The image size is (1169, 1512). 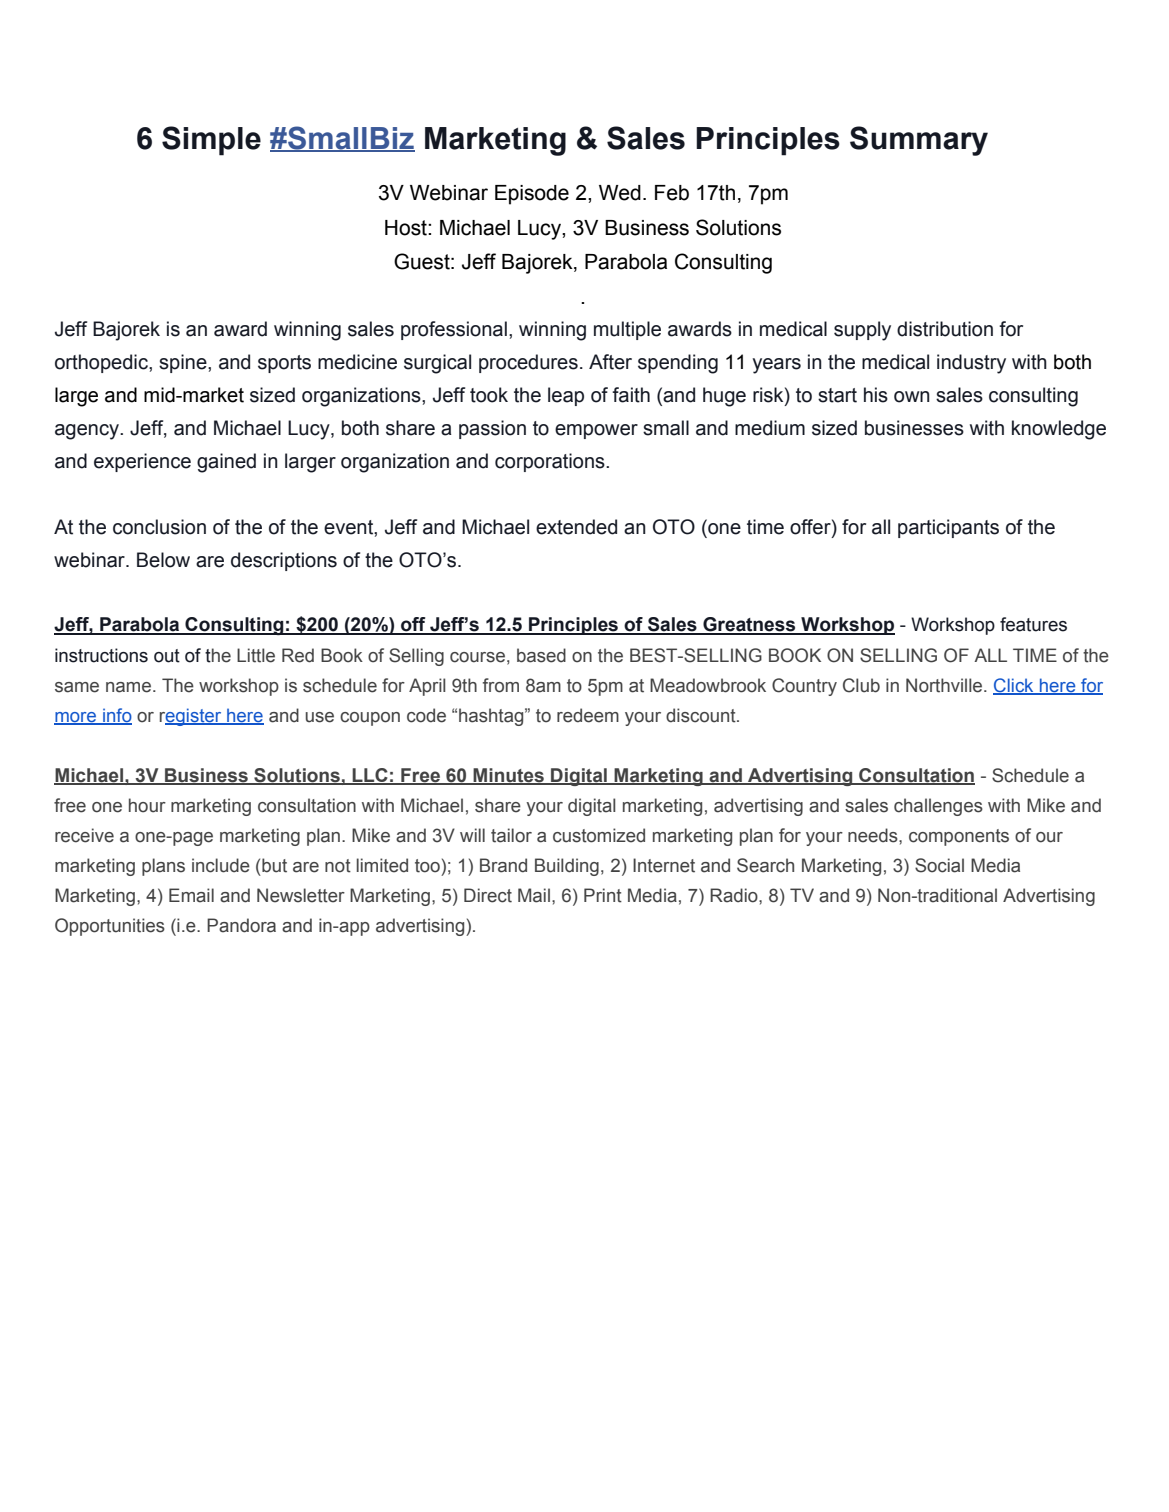 What do you see at coordinates (241, 925) in the screenshot?
I see `Pandora` at bounding box center [241, 925].
